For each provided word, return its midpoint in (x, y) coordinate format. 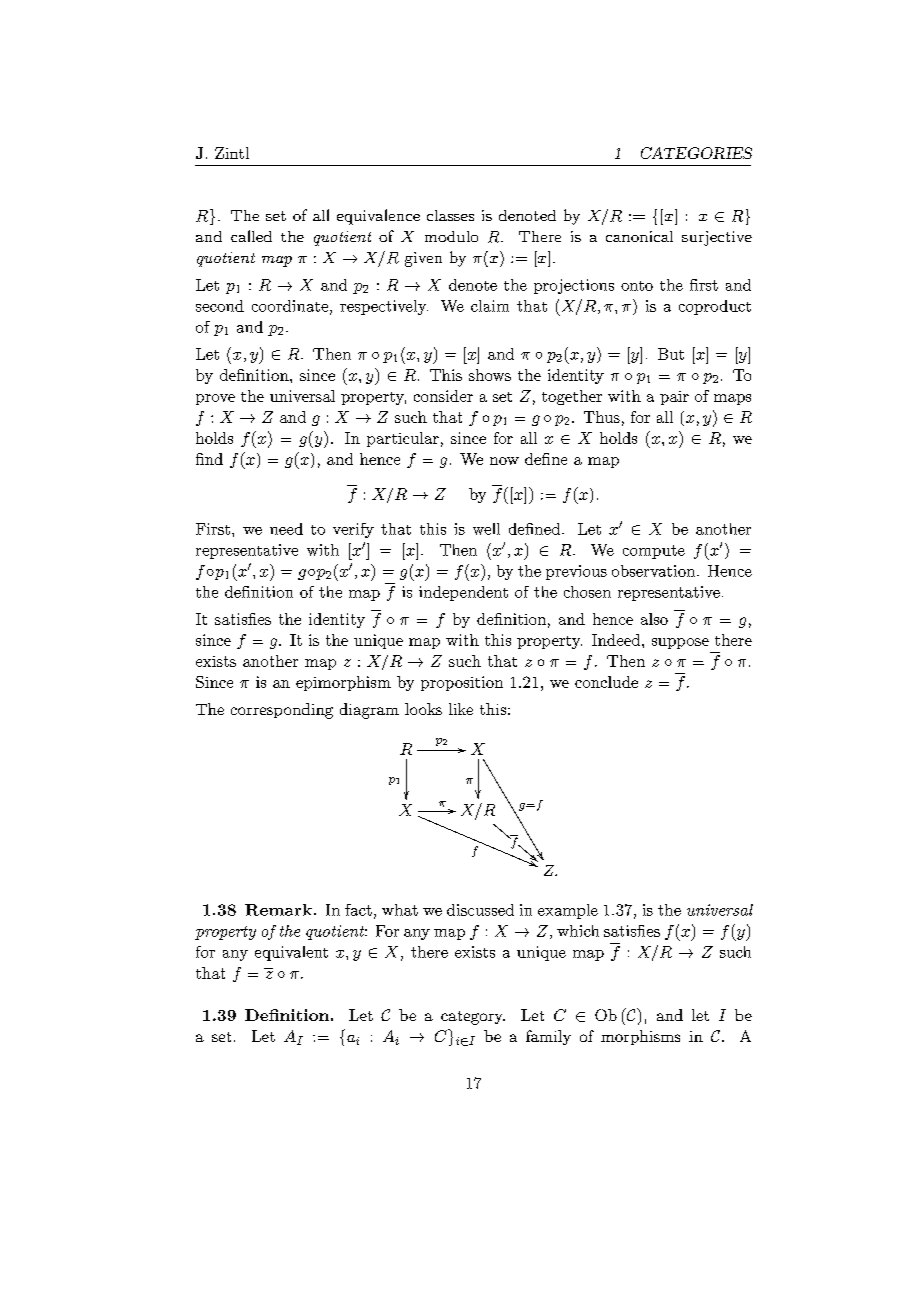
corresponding (282, 711)
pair (674, 398)
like (461, 709)
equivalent (291, 953)
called (251, 236)
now (504, 461)
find (209, 459)
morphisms (640, 1037)
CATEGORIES (696, 153)
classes (450, 215)
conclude (606, 682)
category (473, 1018)
